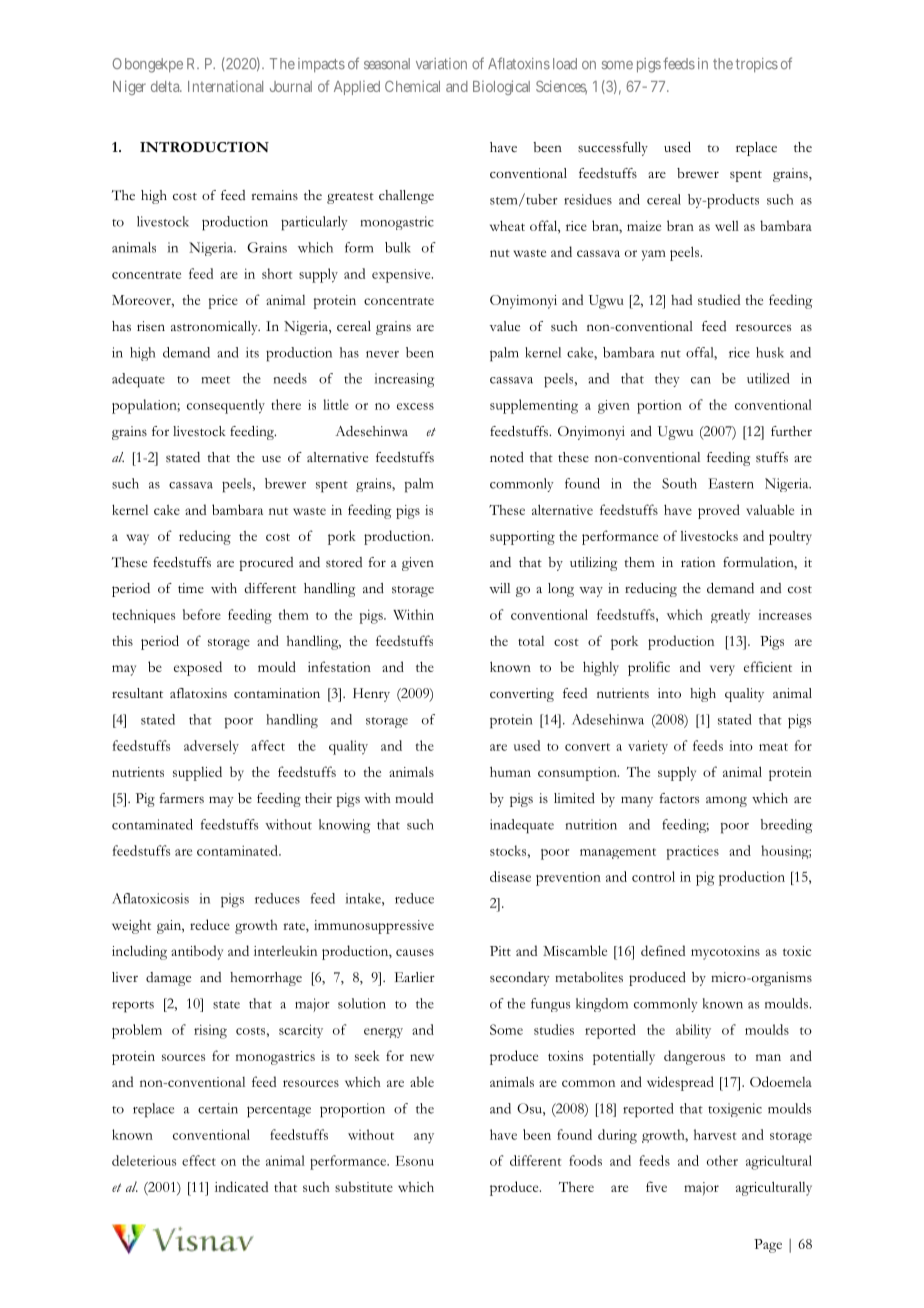 The width and height of the screenshot is (924, 1308). I want to click on causes, so click(415, 952).
